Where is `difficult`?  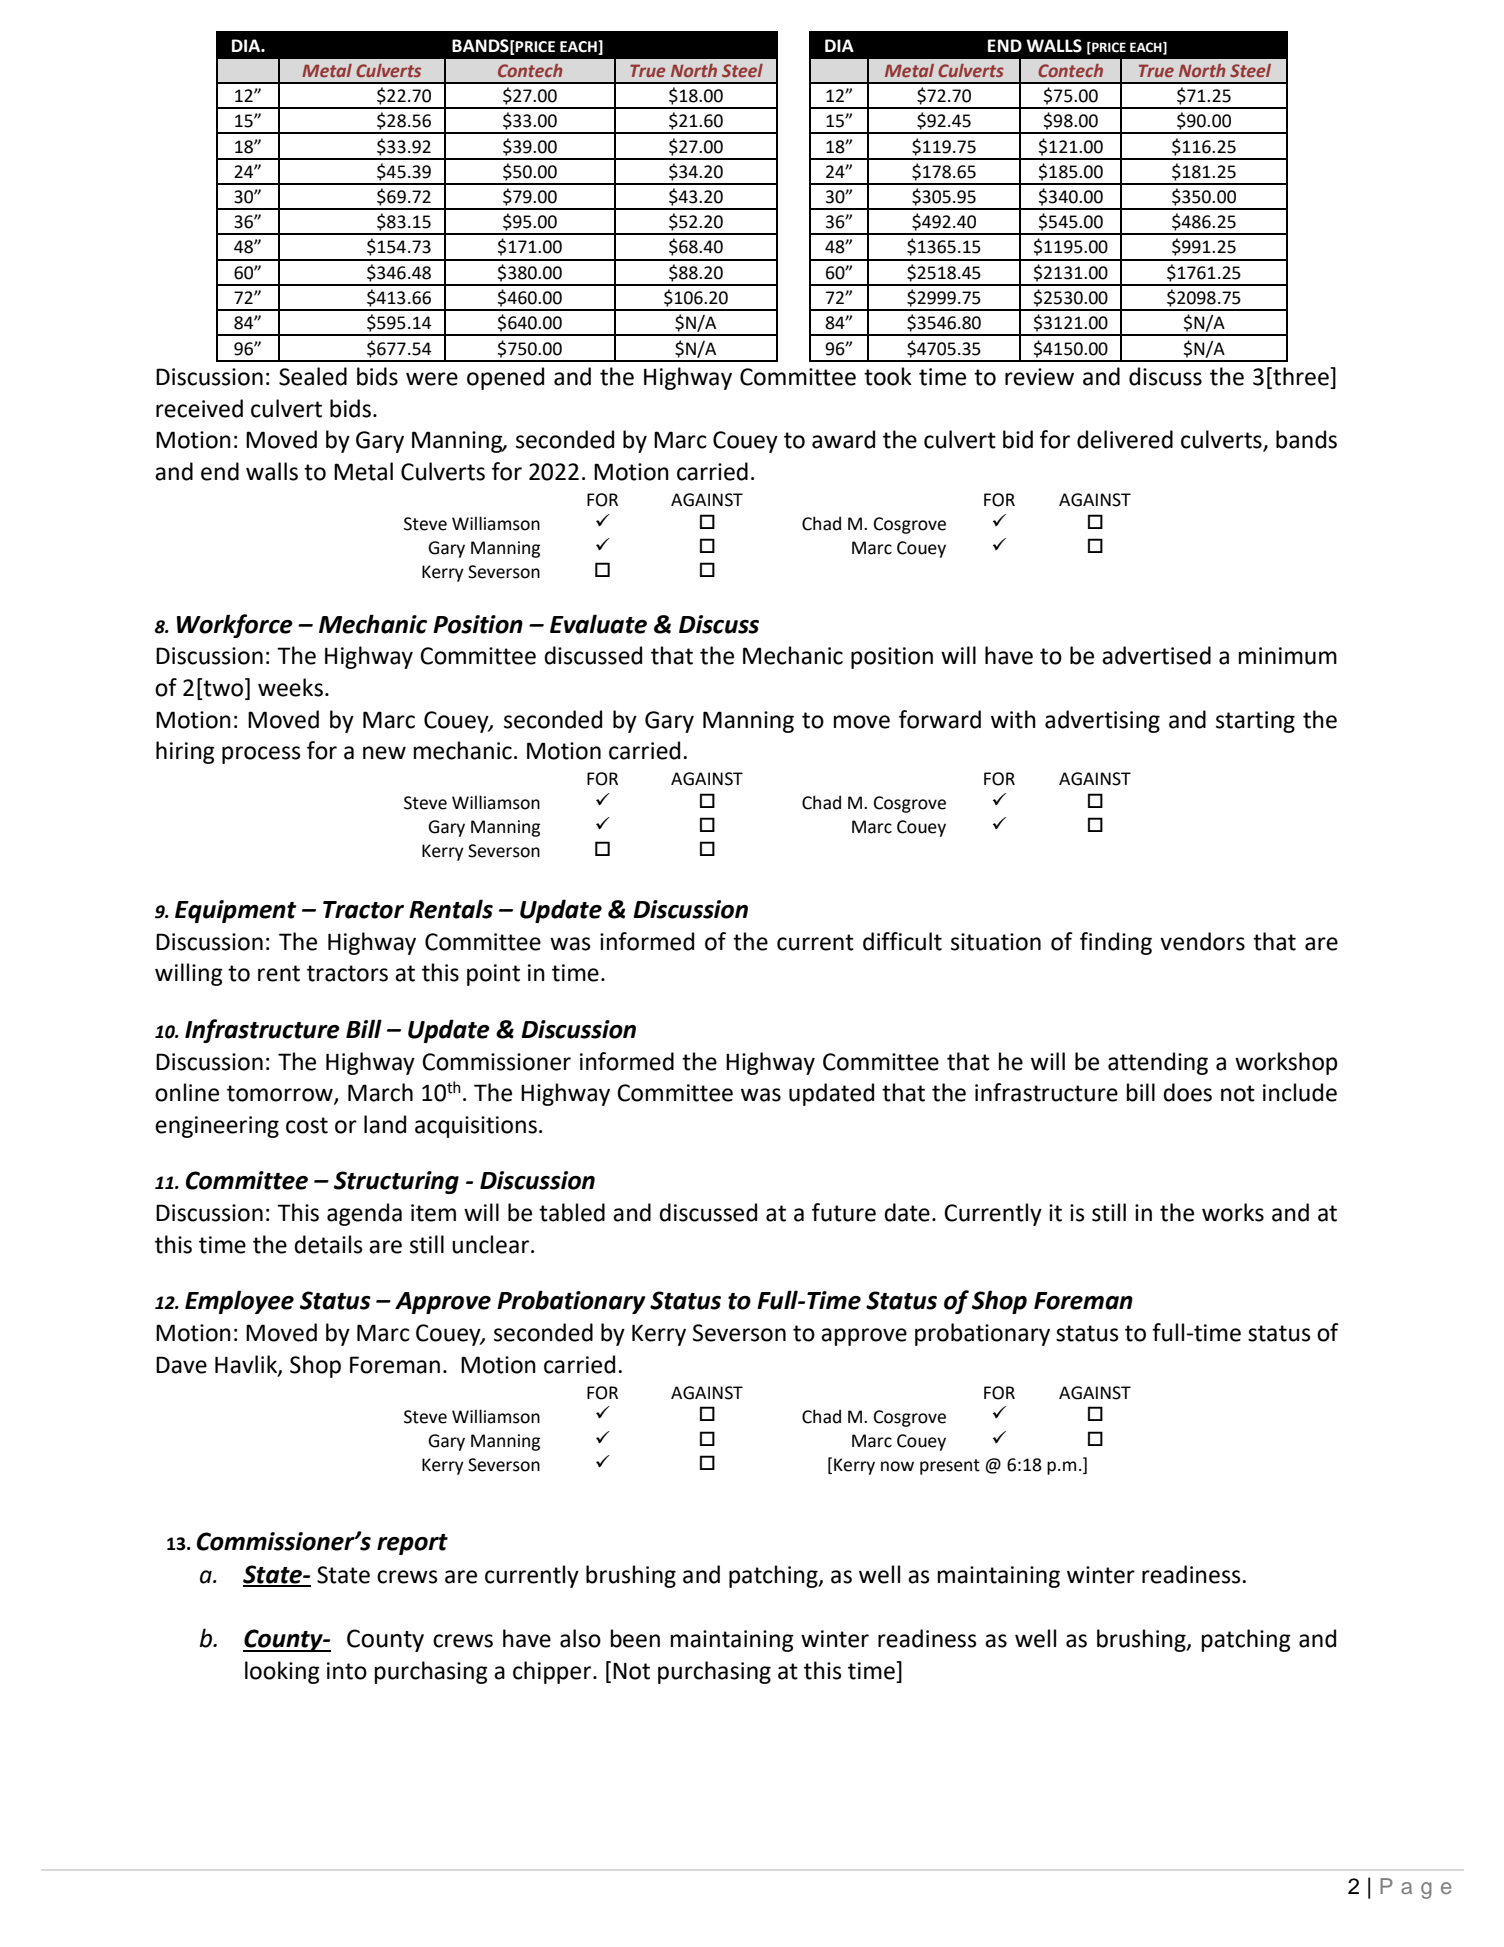
difficult is located at coordinates (902, 941).
